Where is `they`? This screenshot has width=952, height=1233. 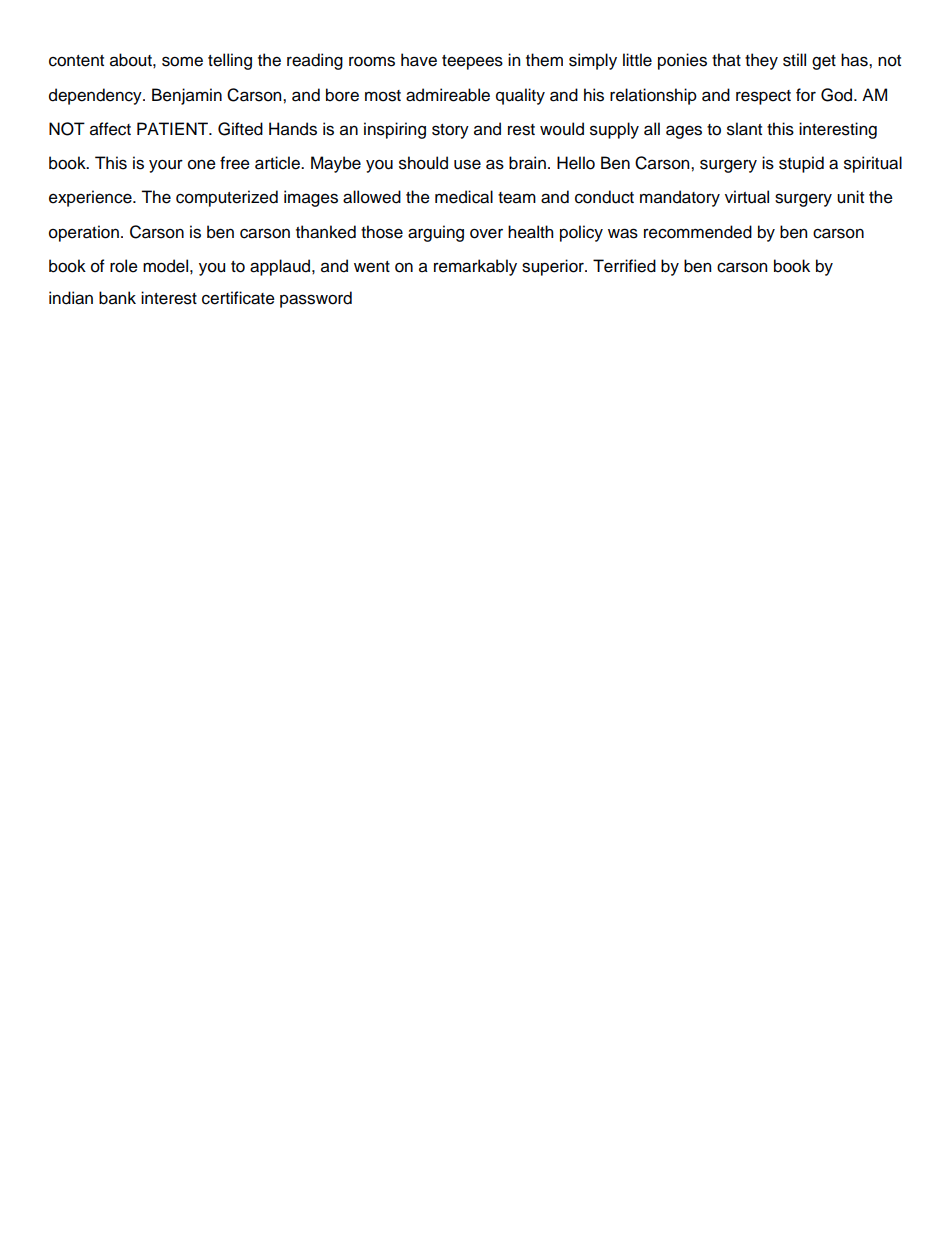 they is located at coordinates (761, 61).
